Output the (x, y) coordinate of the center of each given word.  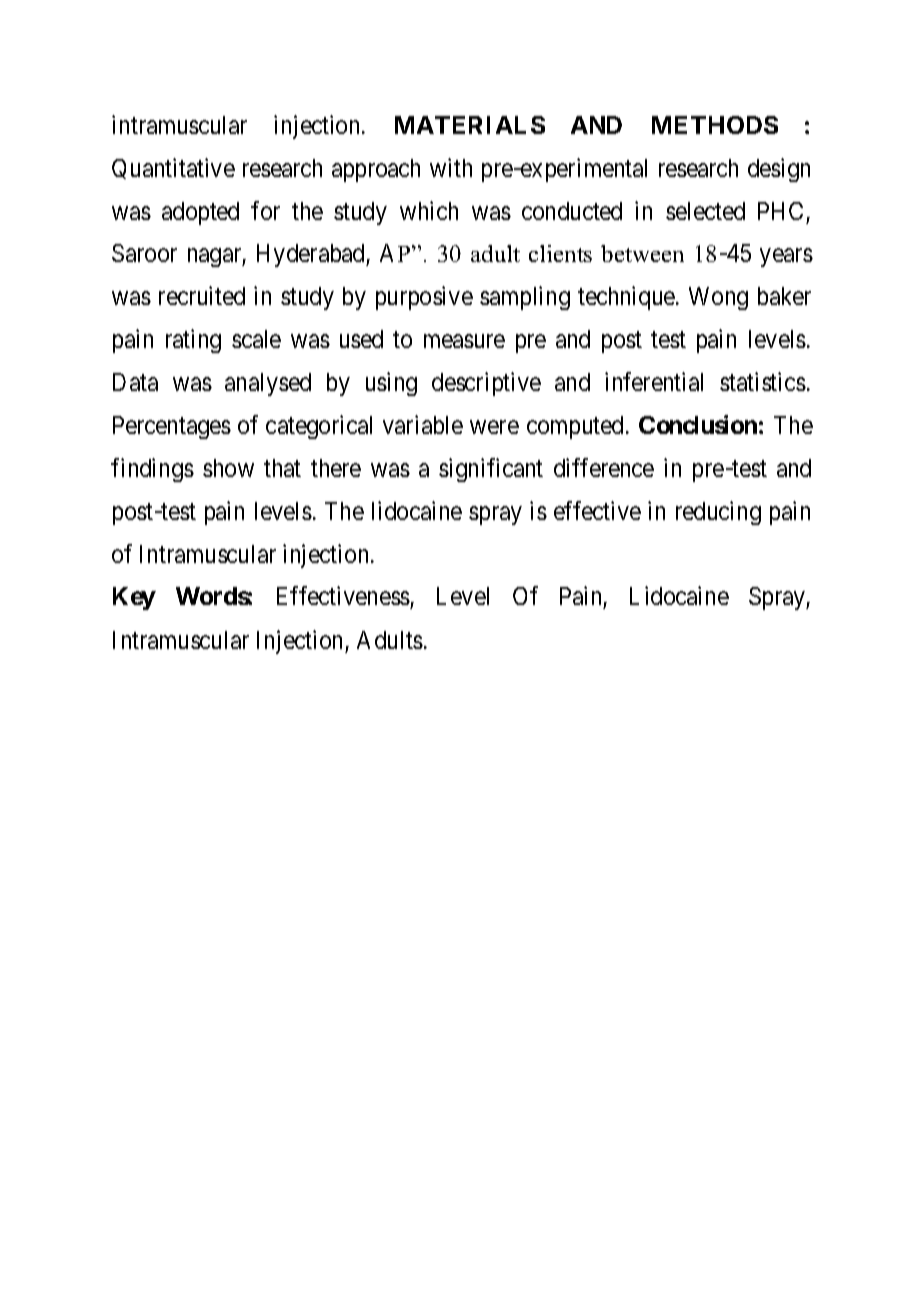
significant (491, 470)
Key (134, 598)
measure (464, 341)
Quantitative (173, 168)
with (451, 167)
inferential (654, 381)
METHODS (715, 125)
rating (193, 341)
